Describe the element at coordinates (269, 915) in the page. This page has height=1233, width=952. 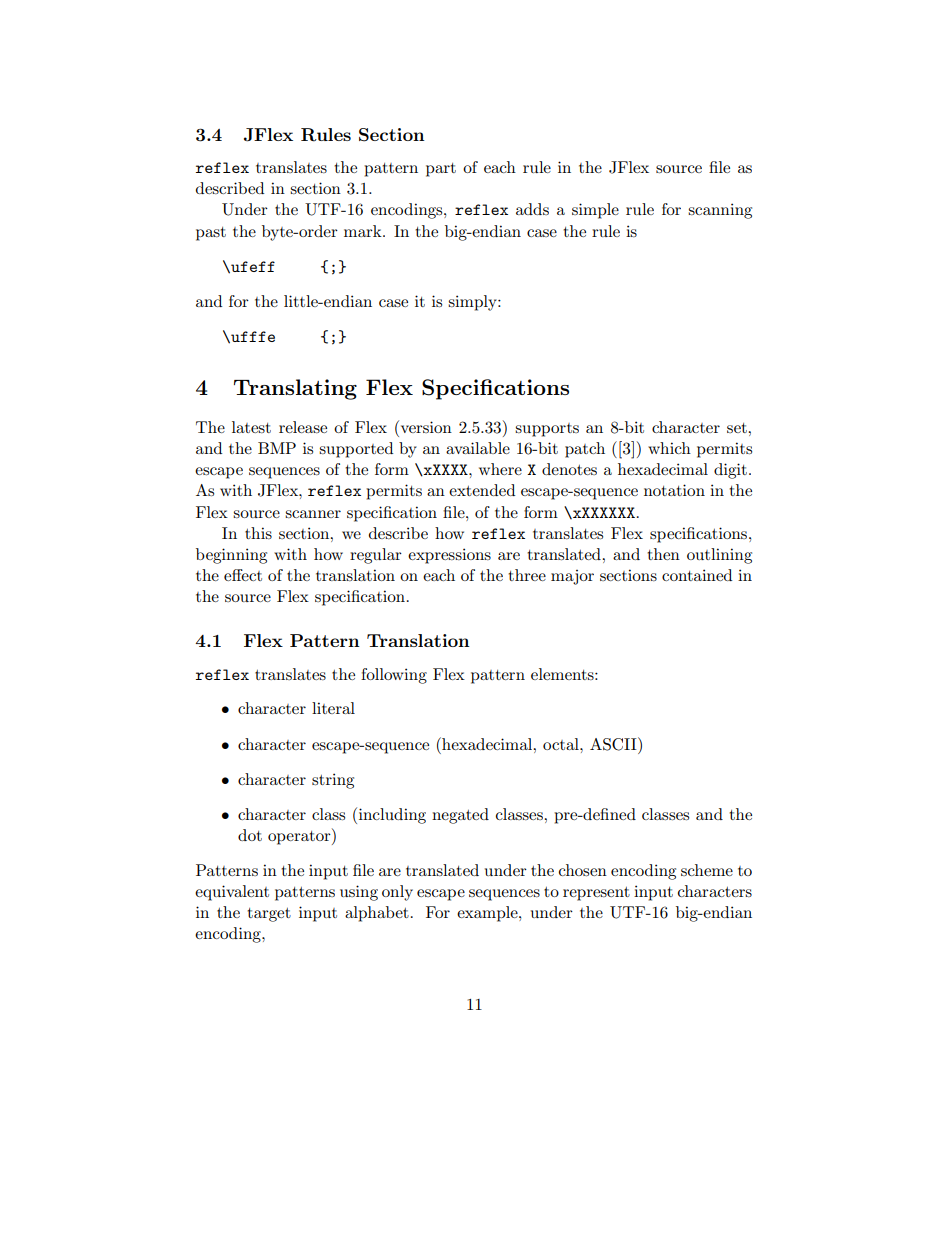
I see `target` at that location.
